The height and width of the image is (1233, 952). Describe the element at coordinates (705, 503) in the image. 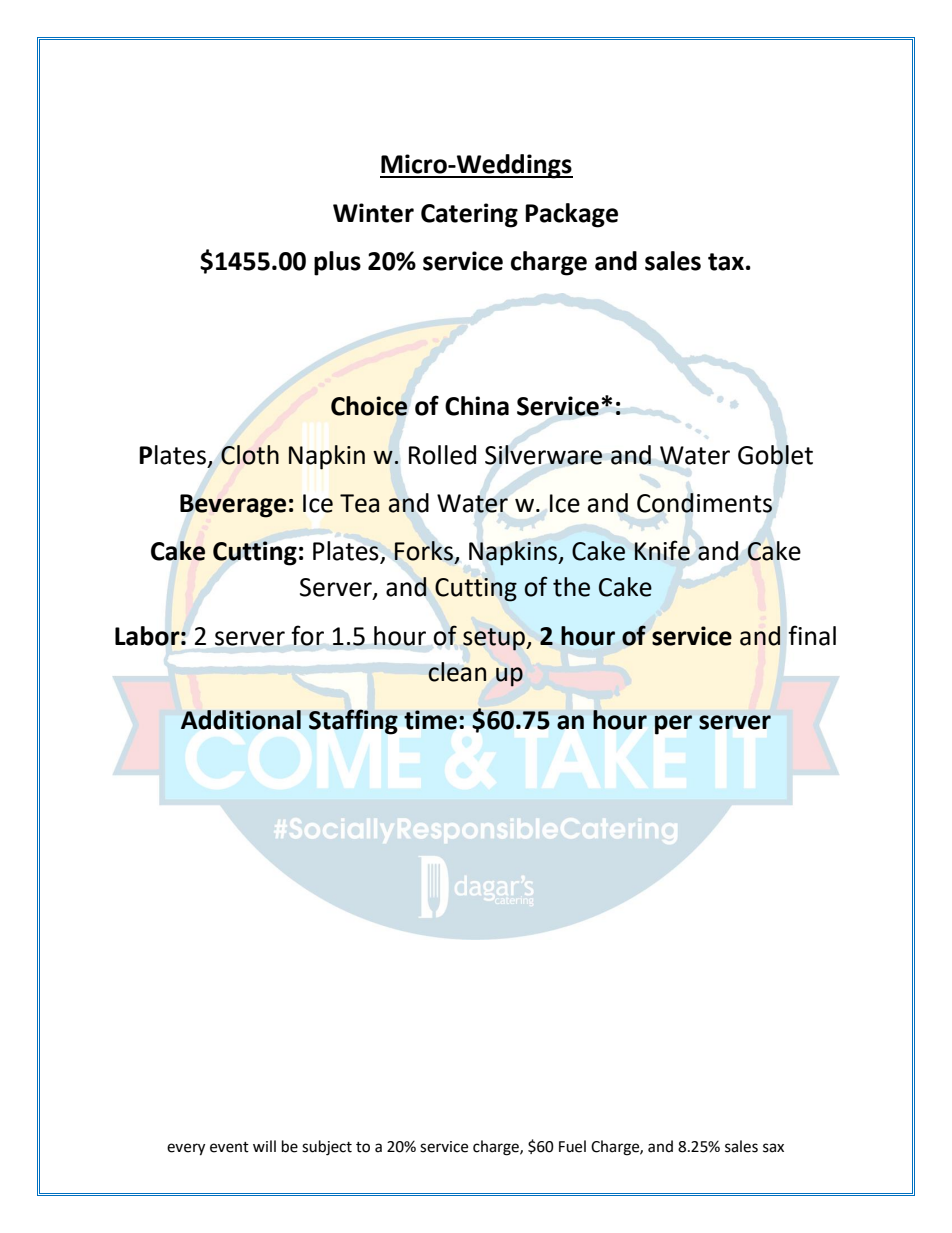

I see `Condiments` at that location.
